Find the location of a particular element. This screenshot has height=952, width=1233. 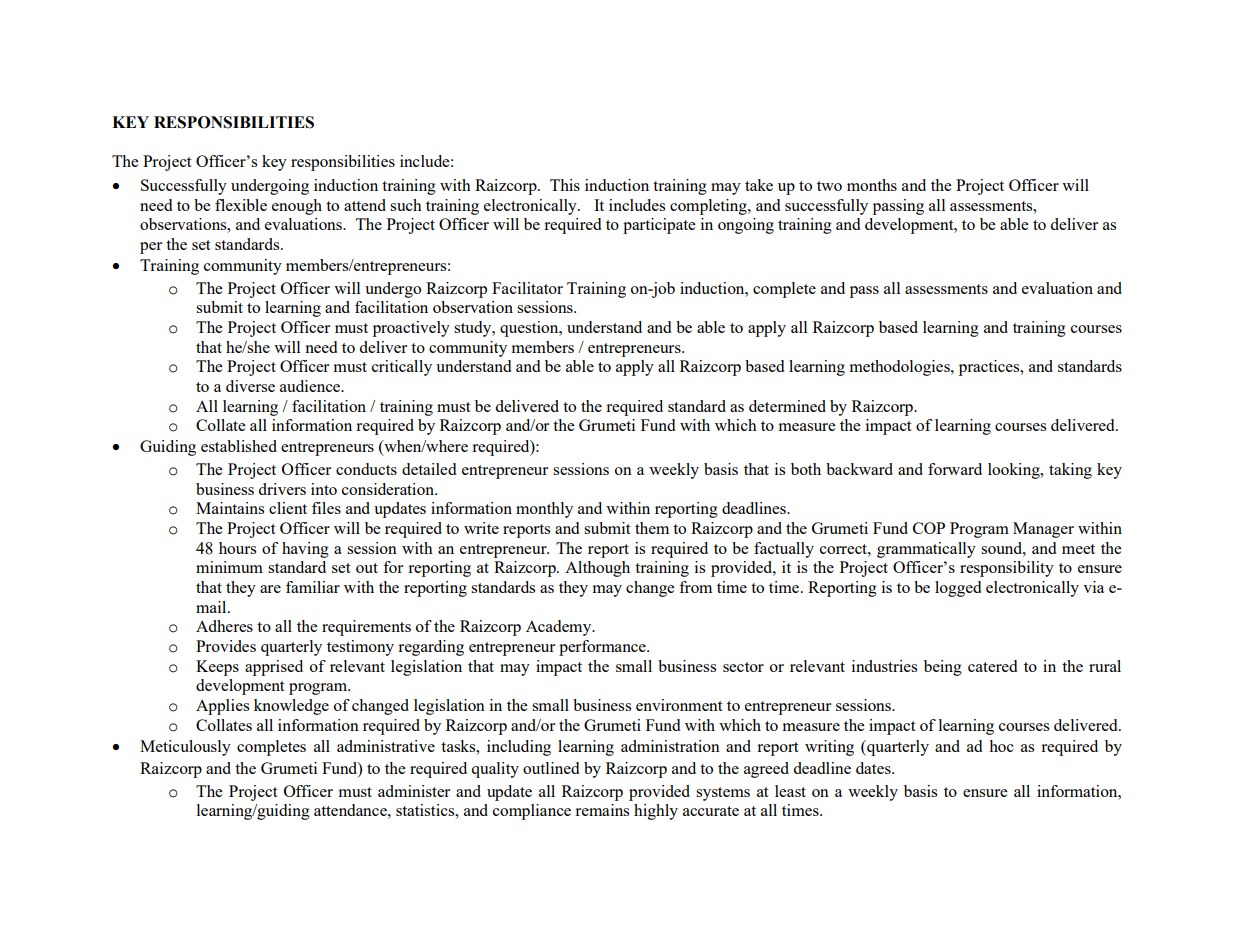

determined is located at coordinates (787, 406).
